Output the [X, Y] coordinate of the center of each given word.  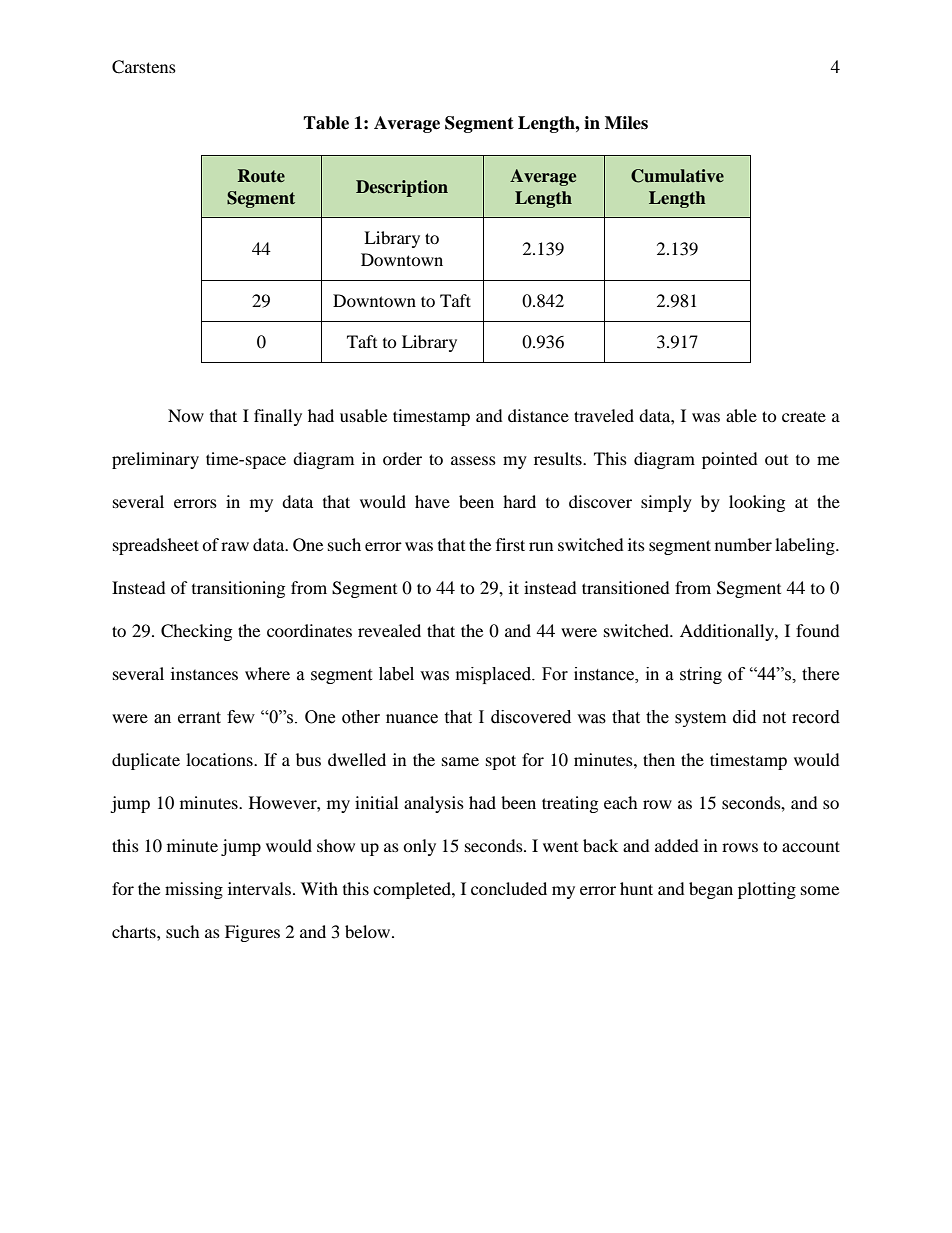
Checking [196, 632]
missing [194, 890]
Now [186, 415]
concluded [509, 888]
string [701, 675]
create [804, 416]
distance [538, 415]
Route [261, 176]
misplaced [495, 675]
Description [402, 188]
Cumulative [677, 176]
